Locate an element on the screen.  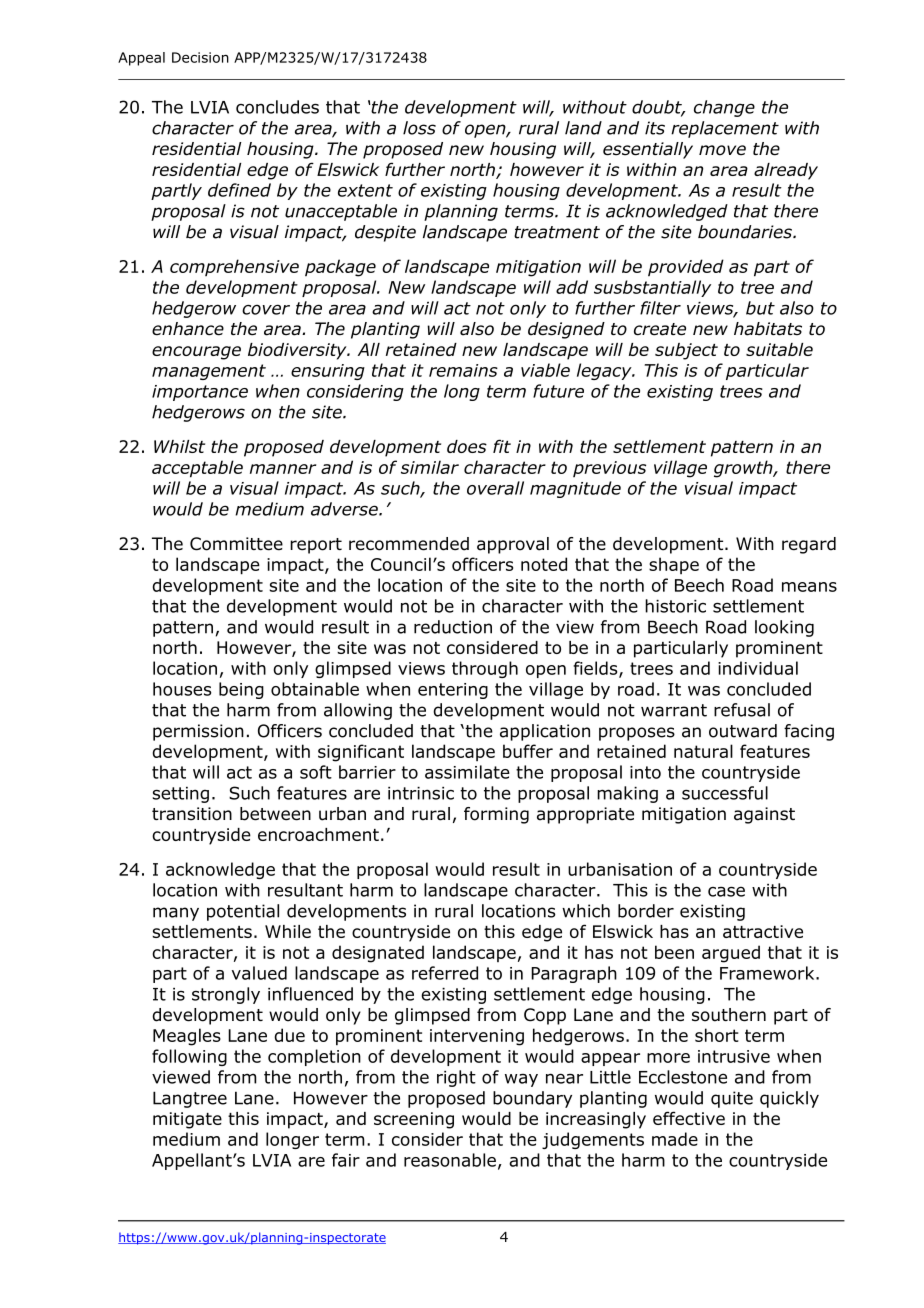
case is located at coordinates (726, 891).
